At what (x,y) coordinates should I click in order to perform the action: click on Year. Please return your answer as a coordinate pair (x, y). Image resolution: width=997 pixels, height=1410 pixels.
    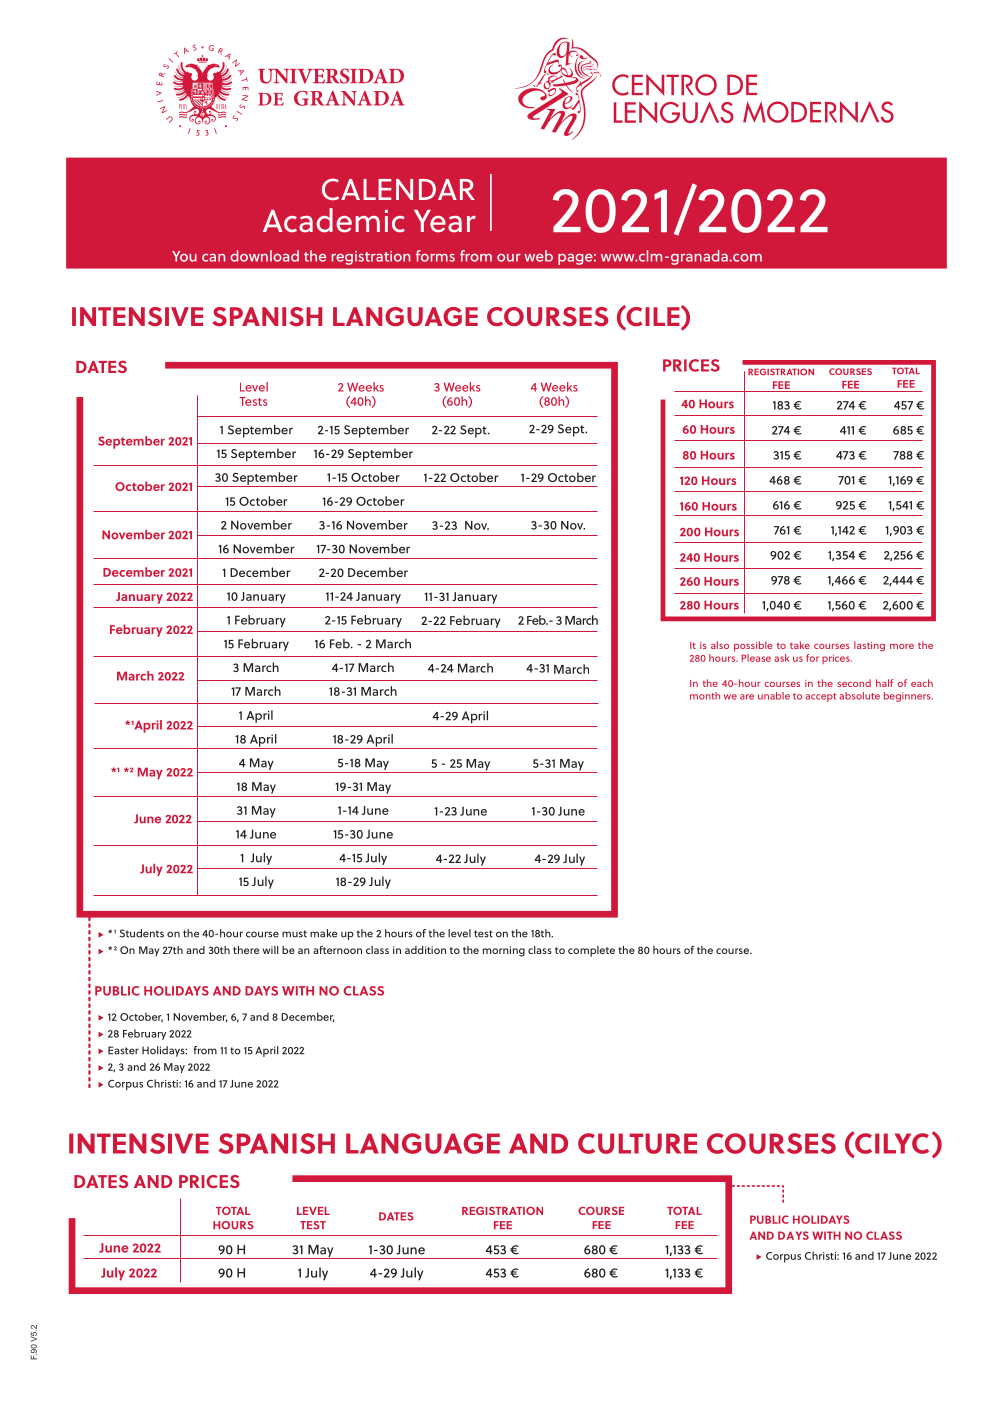
    Looking at the image, I should click on (445, 221).
